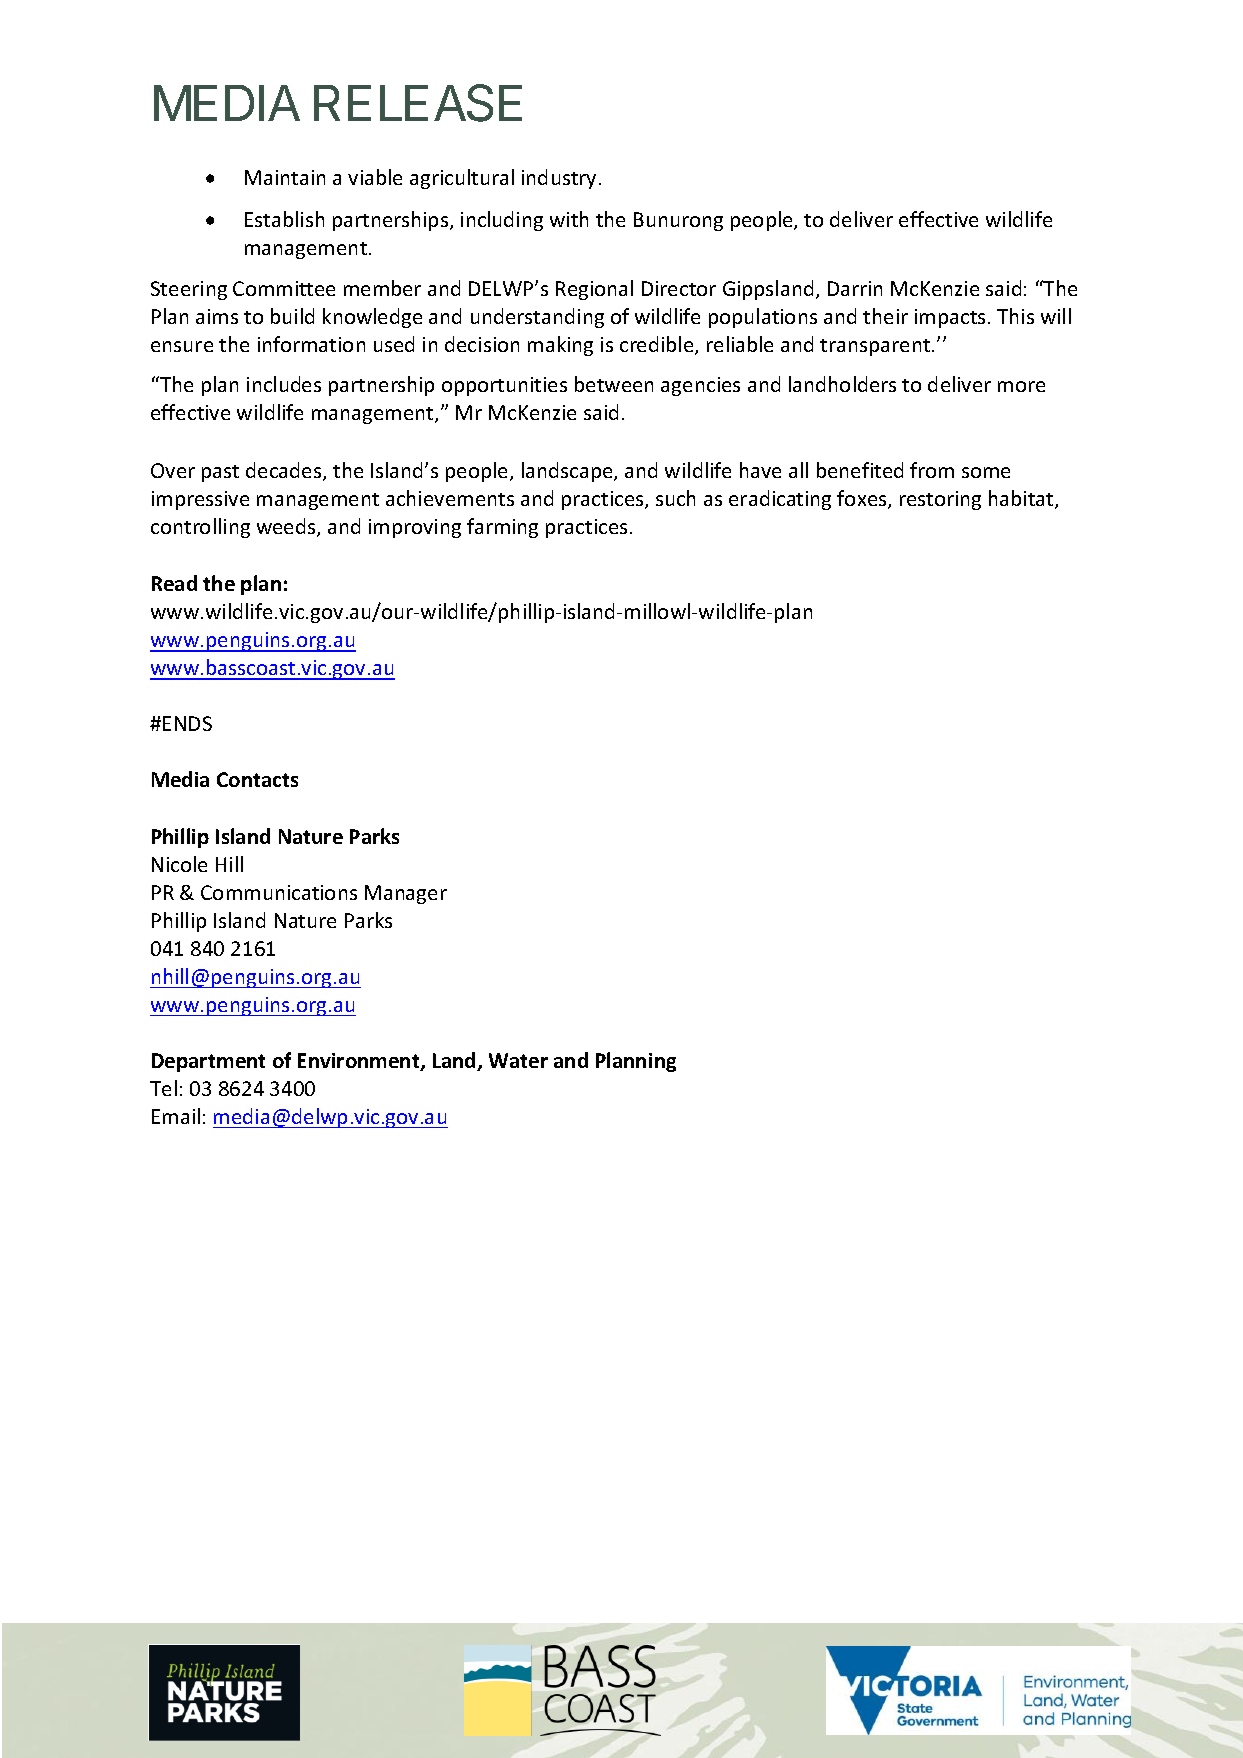  Describe the element at coordinates (518, 1060) in the document. I see `Water` at that location.
